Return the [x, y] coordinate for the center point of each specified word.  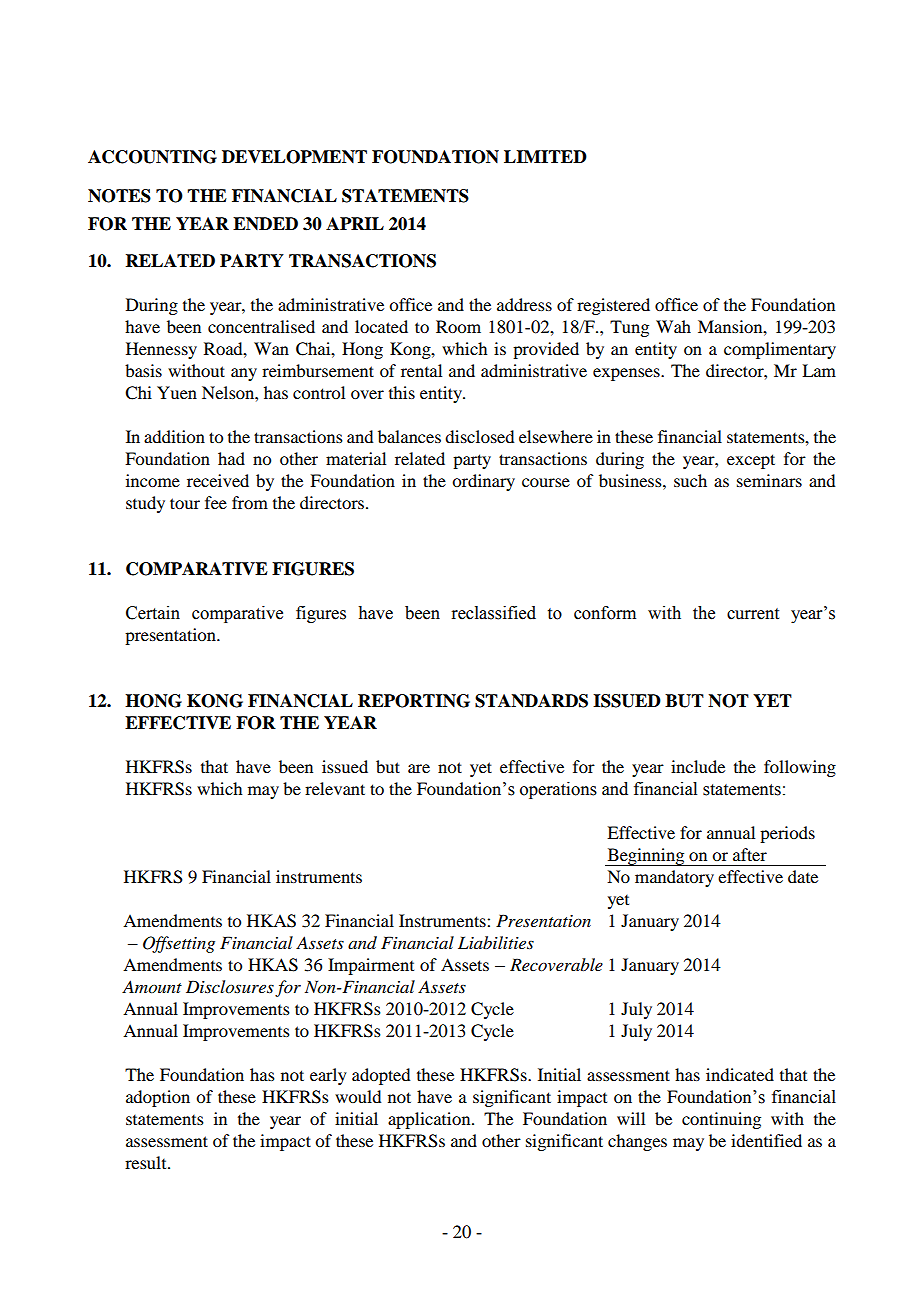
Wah [673, 326]
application [430, 1120]
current [753, 614]
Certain [153, 613]
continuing [721, 1120]
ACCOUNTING [152, 157]
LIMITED [545, 156]
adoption [158, 1098]
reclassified [493, 613]
